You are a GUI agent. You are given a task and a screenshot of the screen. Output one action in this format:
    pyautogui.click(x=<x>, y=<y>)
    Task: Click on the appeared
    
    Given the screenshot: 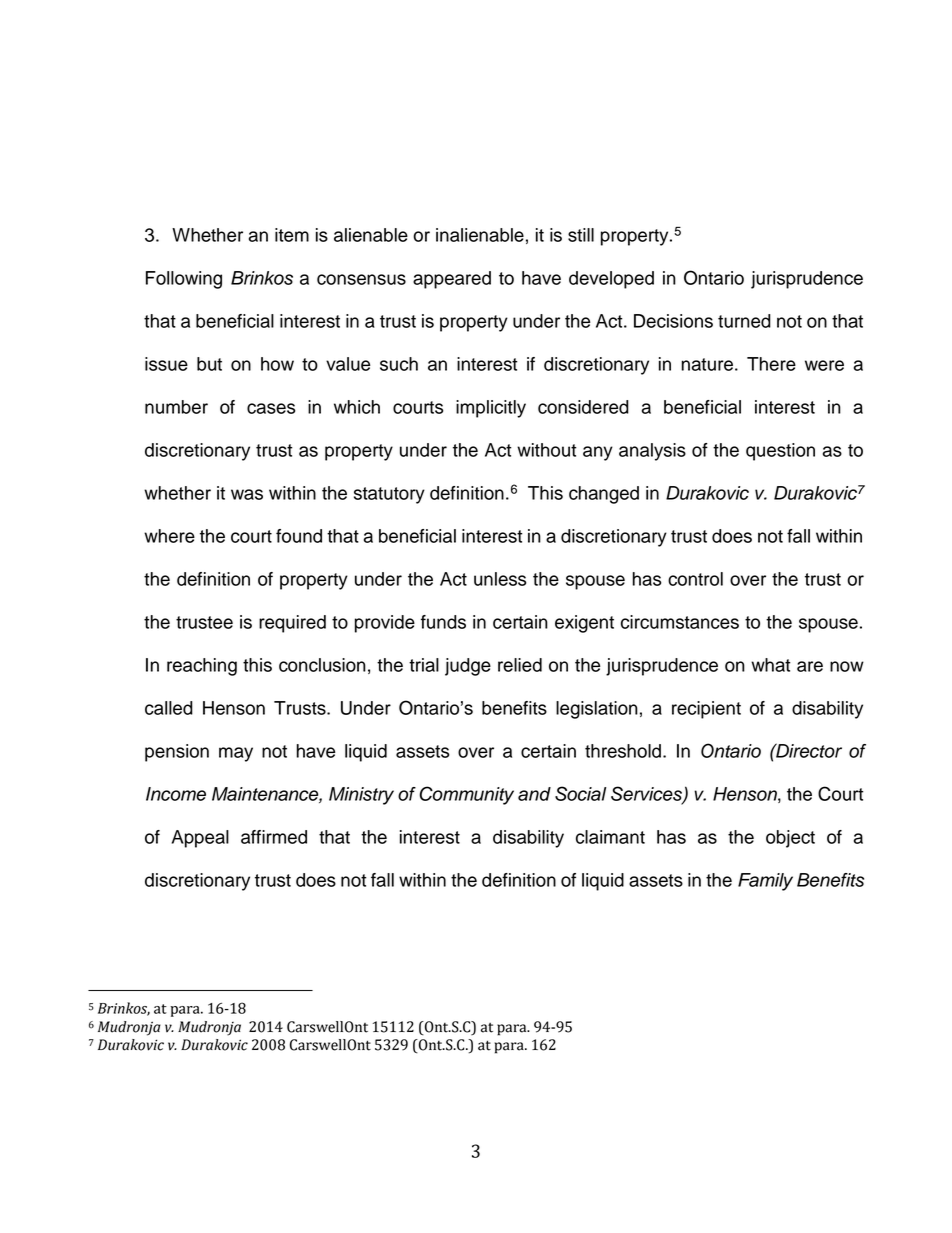 What is the action you would take?
    pyautogui.click(x=452, y=280)
